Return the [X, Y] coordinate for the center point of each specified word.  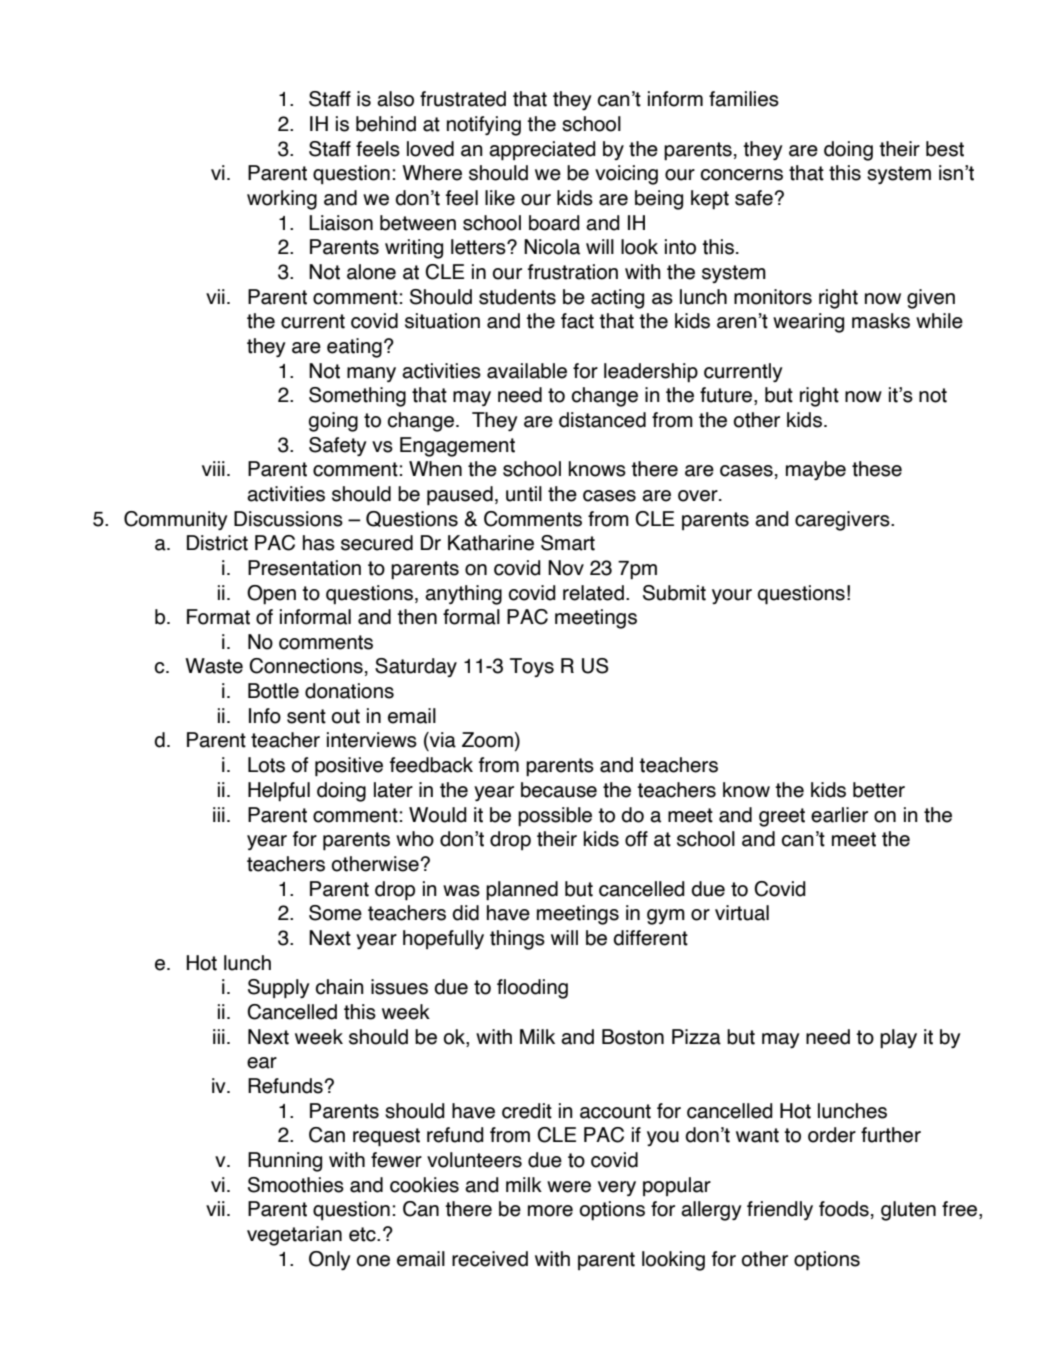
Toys [532, 667]
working [282, 200]
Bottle [273, 691]
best [945, 149]
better [879, 790]
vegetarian [294, 1236]
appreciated [542, 151]
